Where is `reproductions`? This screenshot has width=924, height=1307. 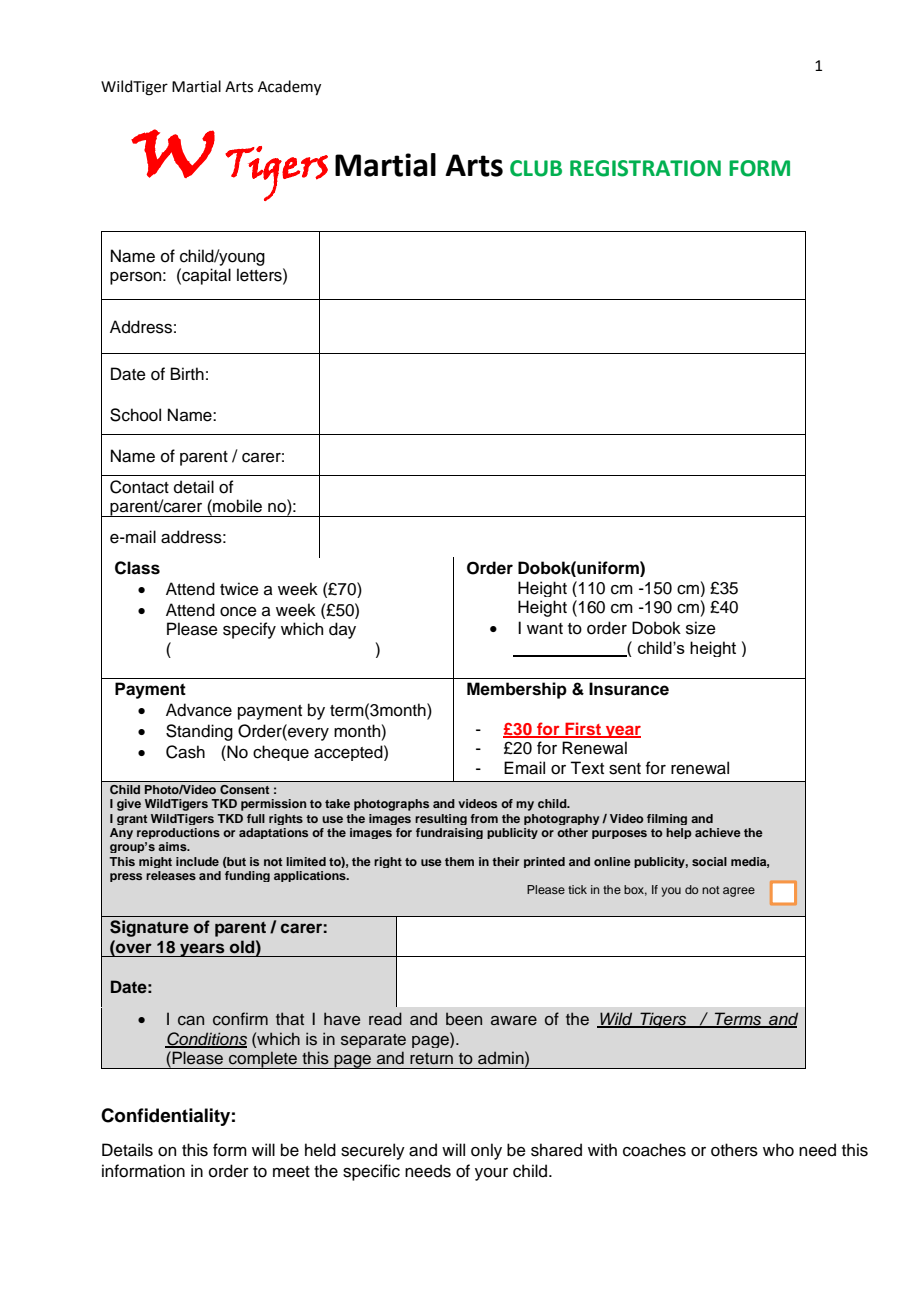 reproductions is located at coordinates (178, 833).
